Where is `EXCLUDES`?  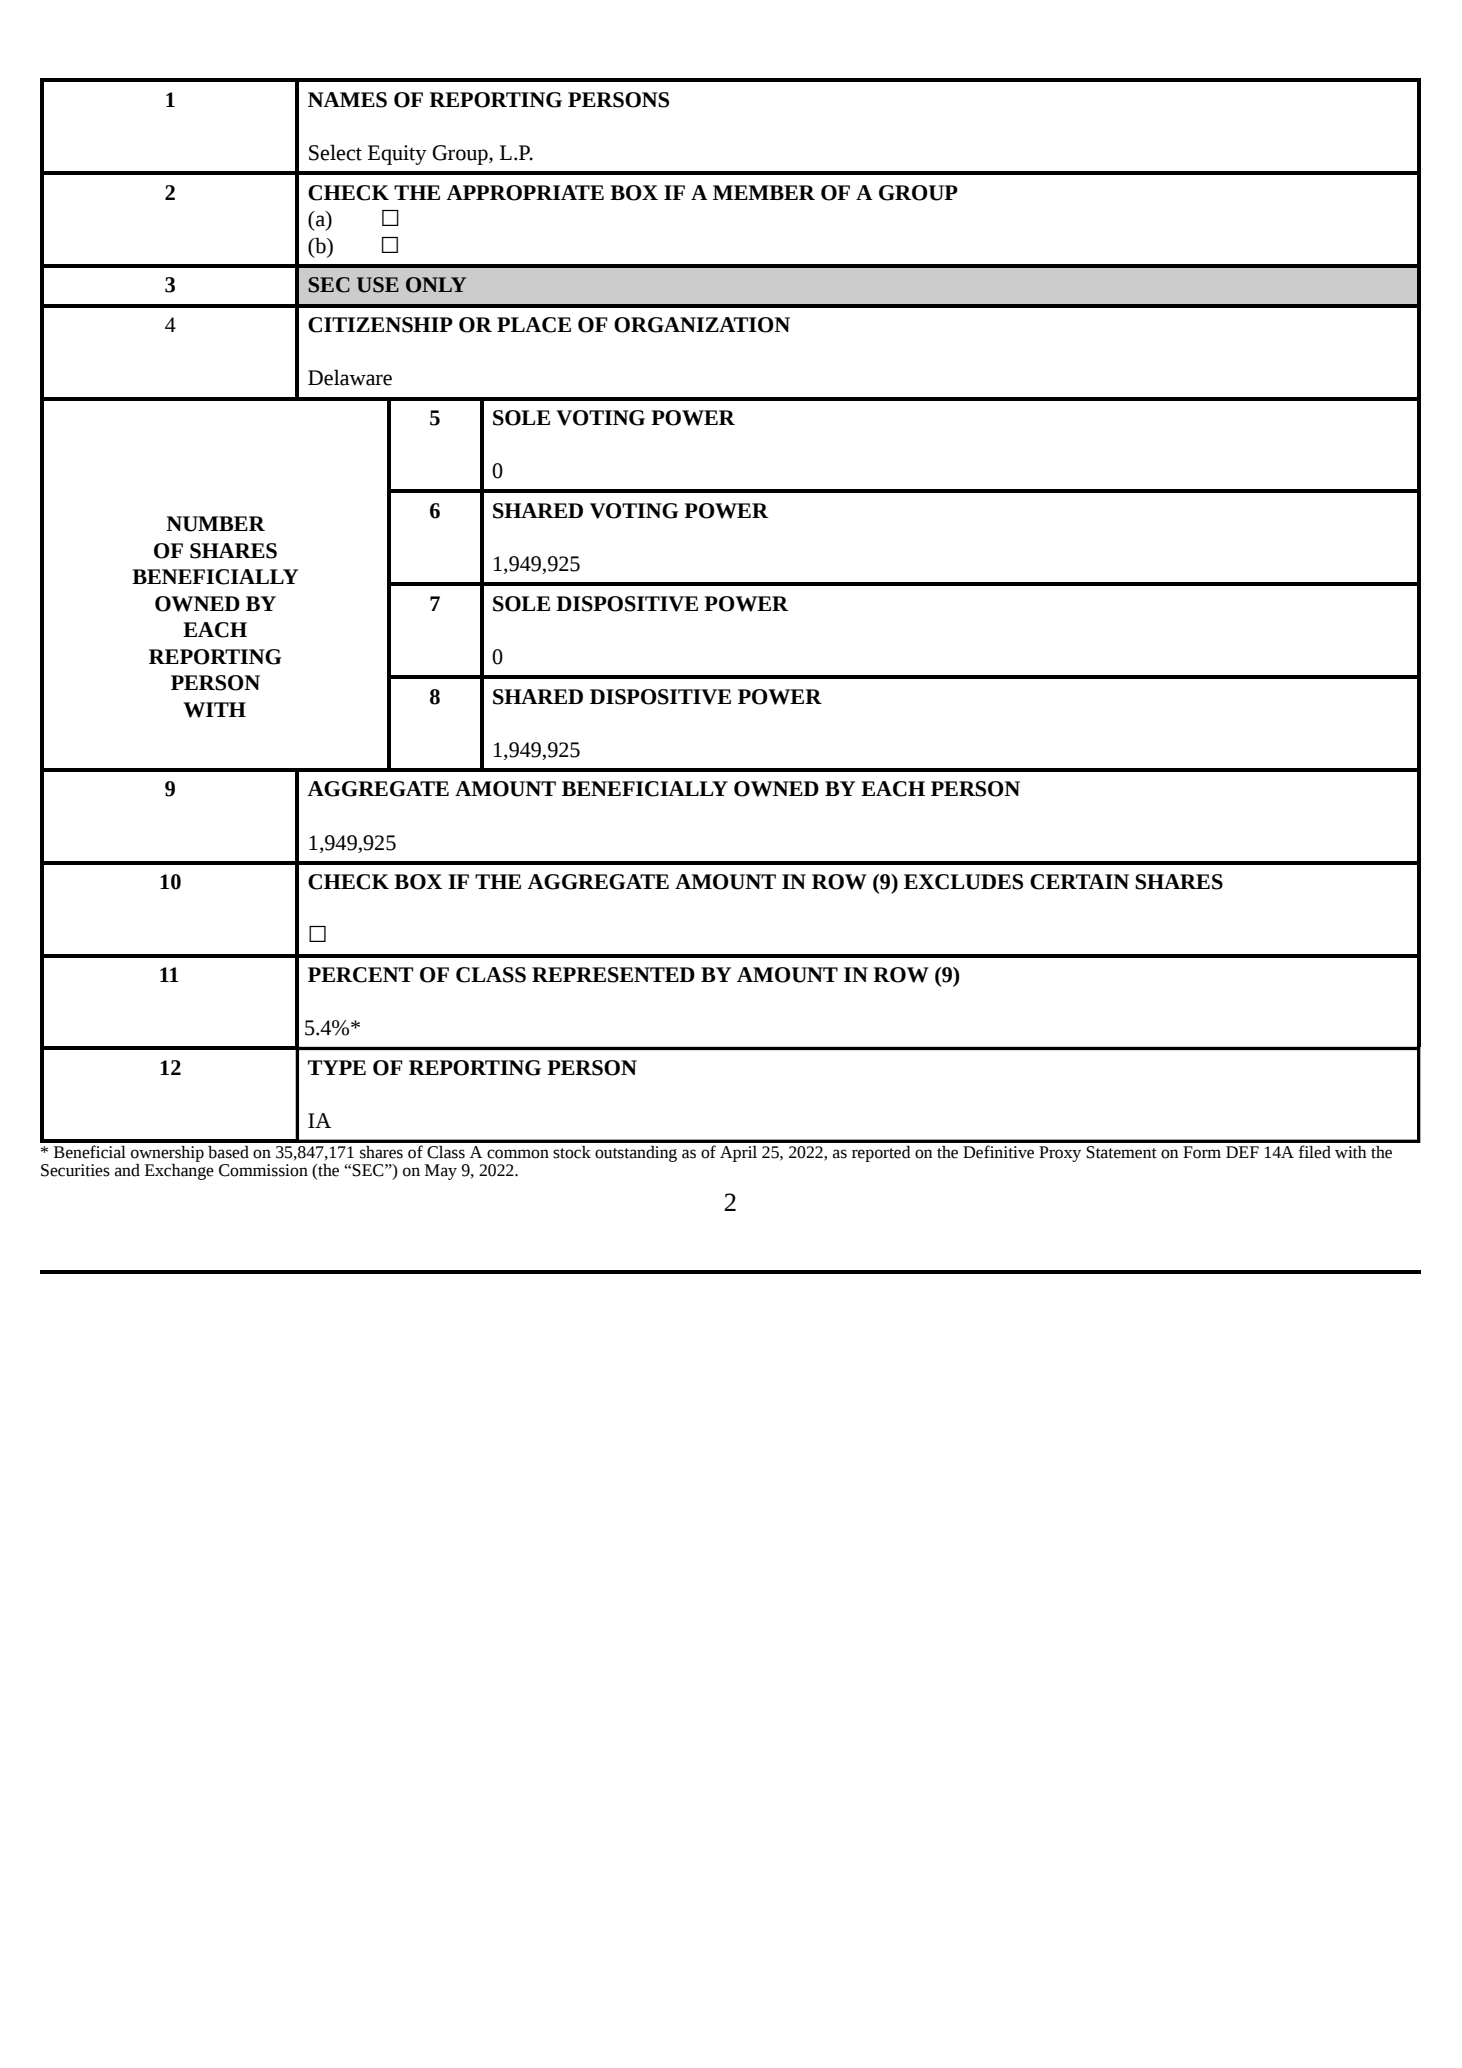
EXCLUDES is located at coordinates (963, 882).
